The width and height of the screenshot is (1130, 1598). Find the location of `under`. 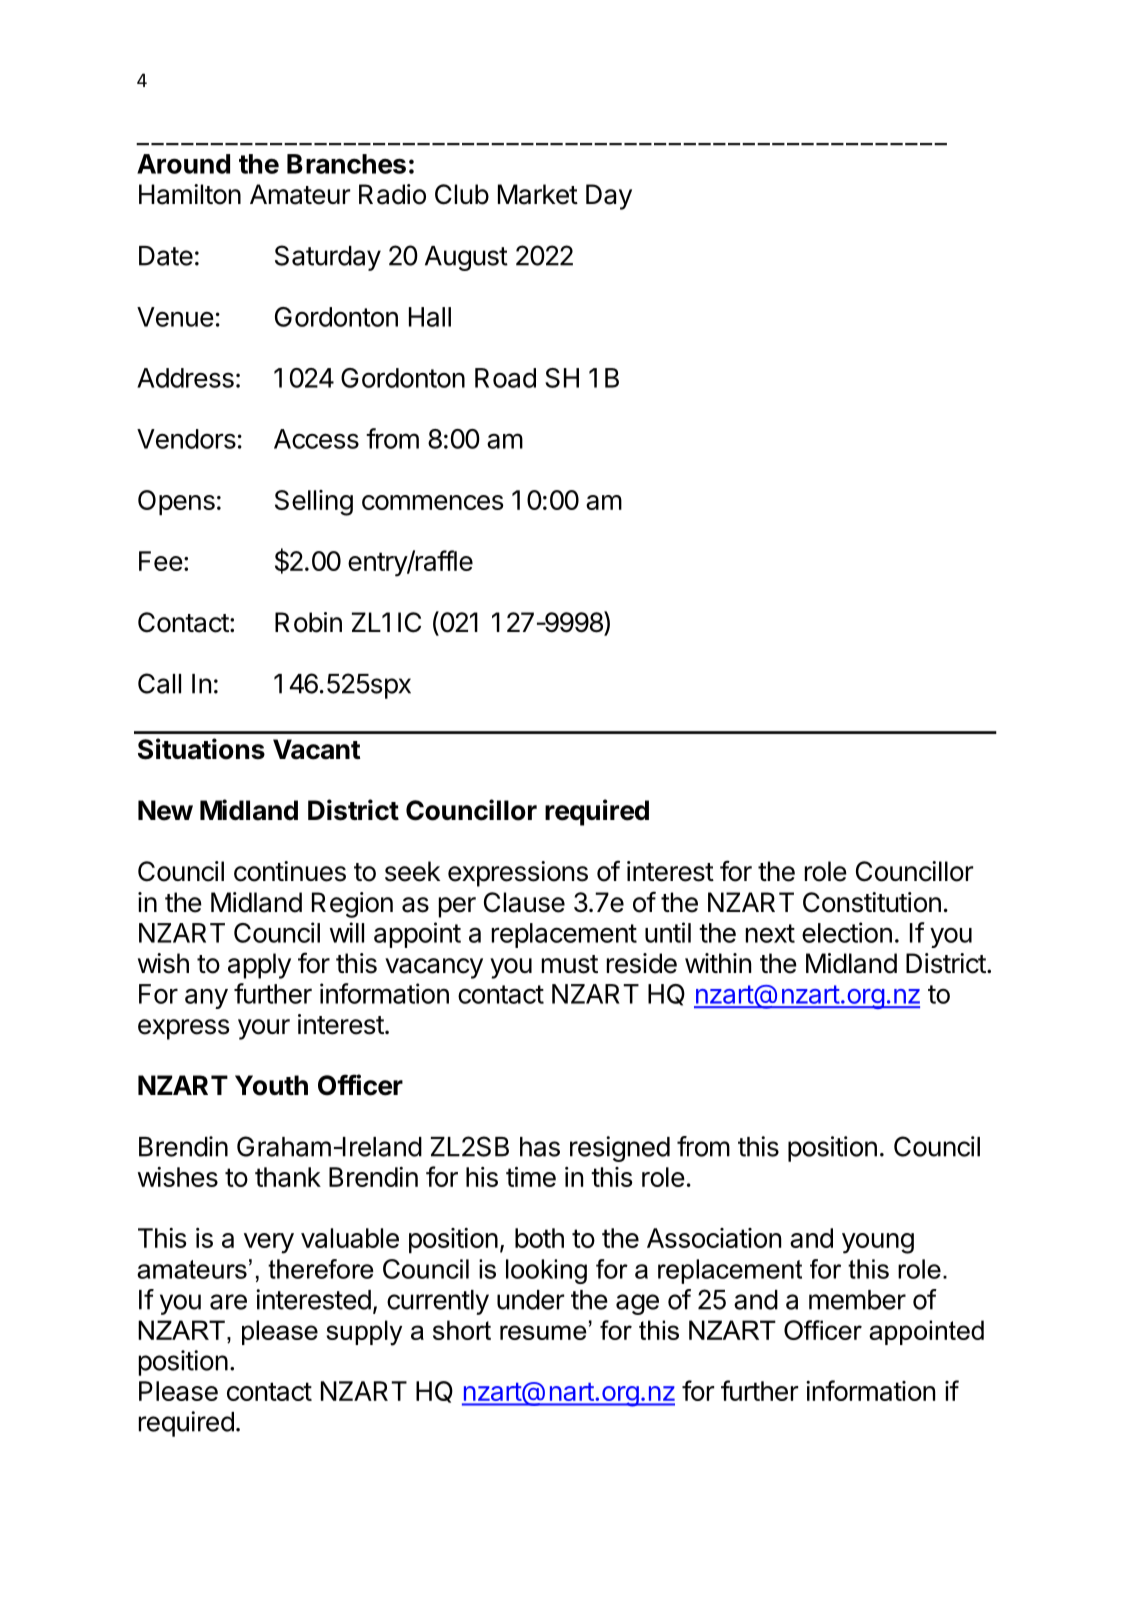

under is located at coordinates (530, 1300).
